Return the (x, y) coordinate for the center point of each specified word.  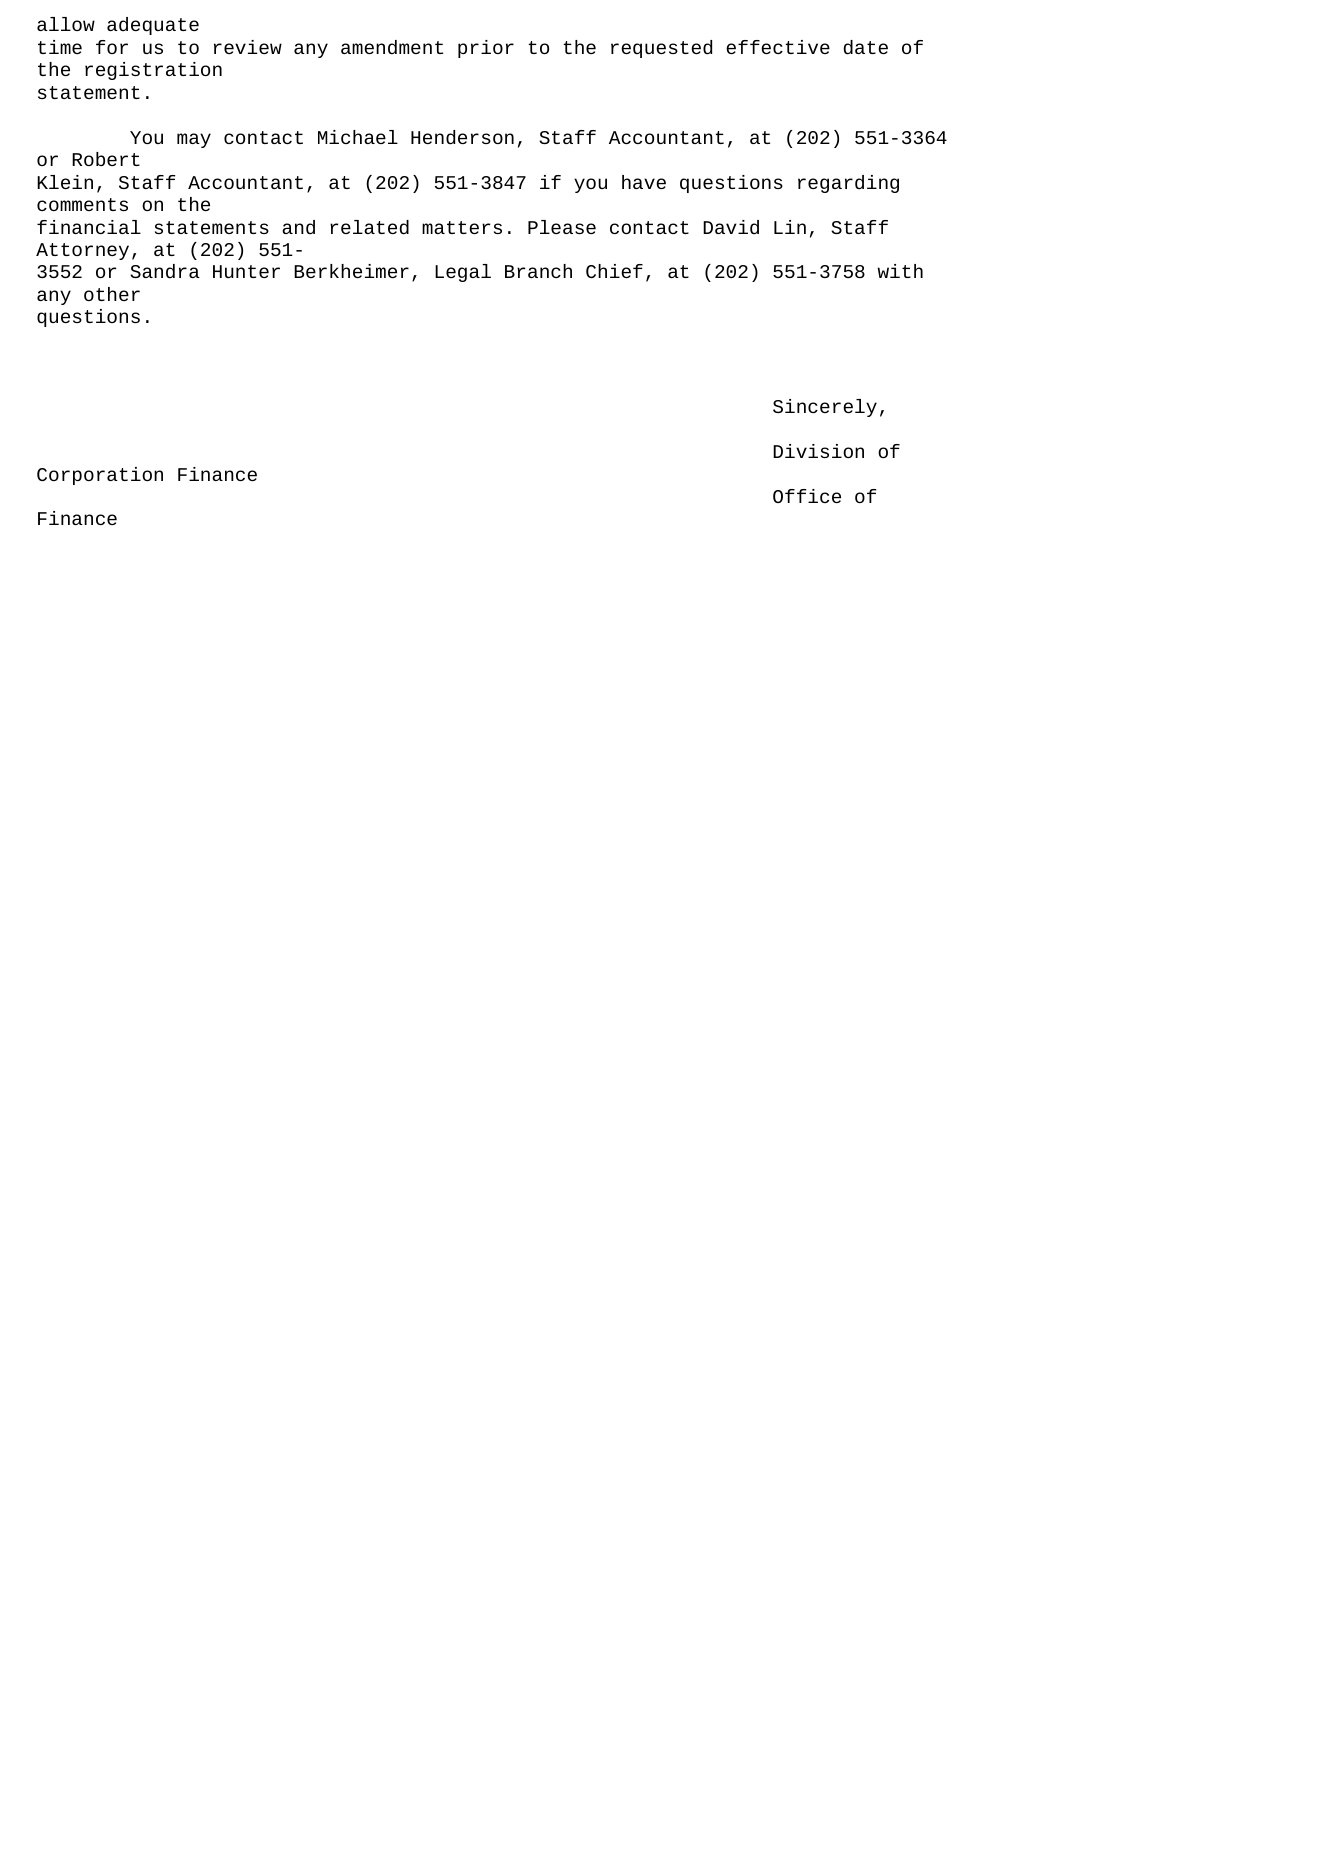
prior (486, 49)
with (900, 271)
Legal (463, 273)
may (194, 140)
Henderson (462, 137)
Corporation (100, 476)
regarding (848, 184)
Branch (538, 271)
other (112, 294)
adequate (153, 26)
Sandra (165, 271)
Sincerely (825, 408)
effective (778, 47)
